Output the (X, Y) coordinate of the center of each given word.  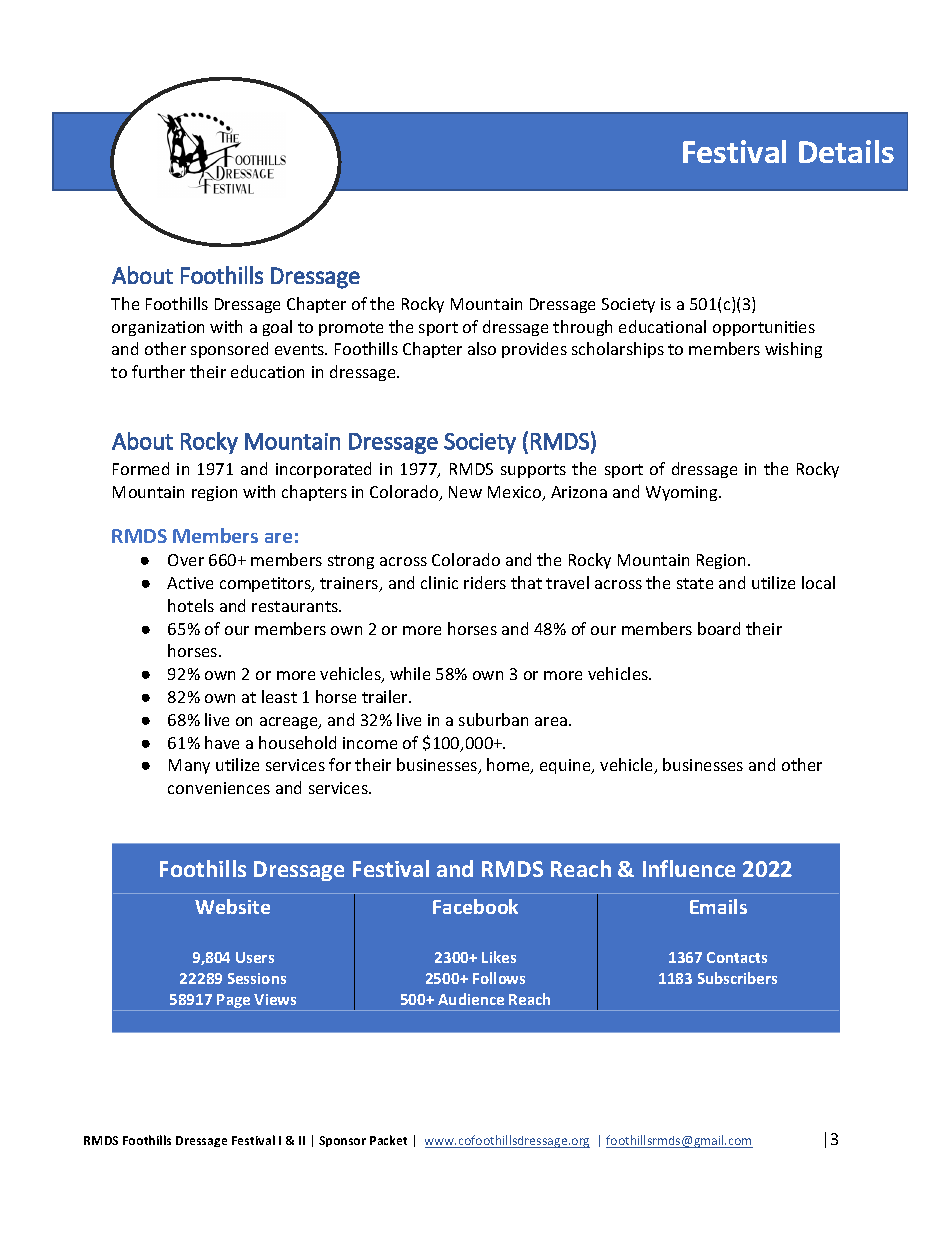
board (719, 628)
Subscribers (737, 978)
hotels (191, 605)
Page (234, 1002)
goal (277, 328)
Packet (388, 1140)
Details (846, 151)
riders (485, 582)
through (582, 328)
